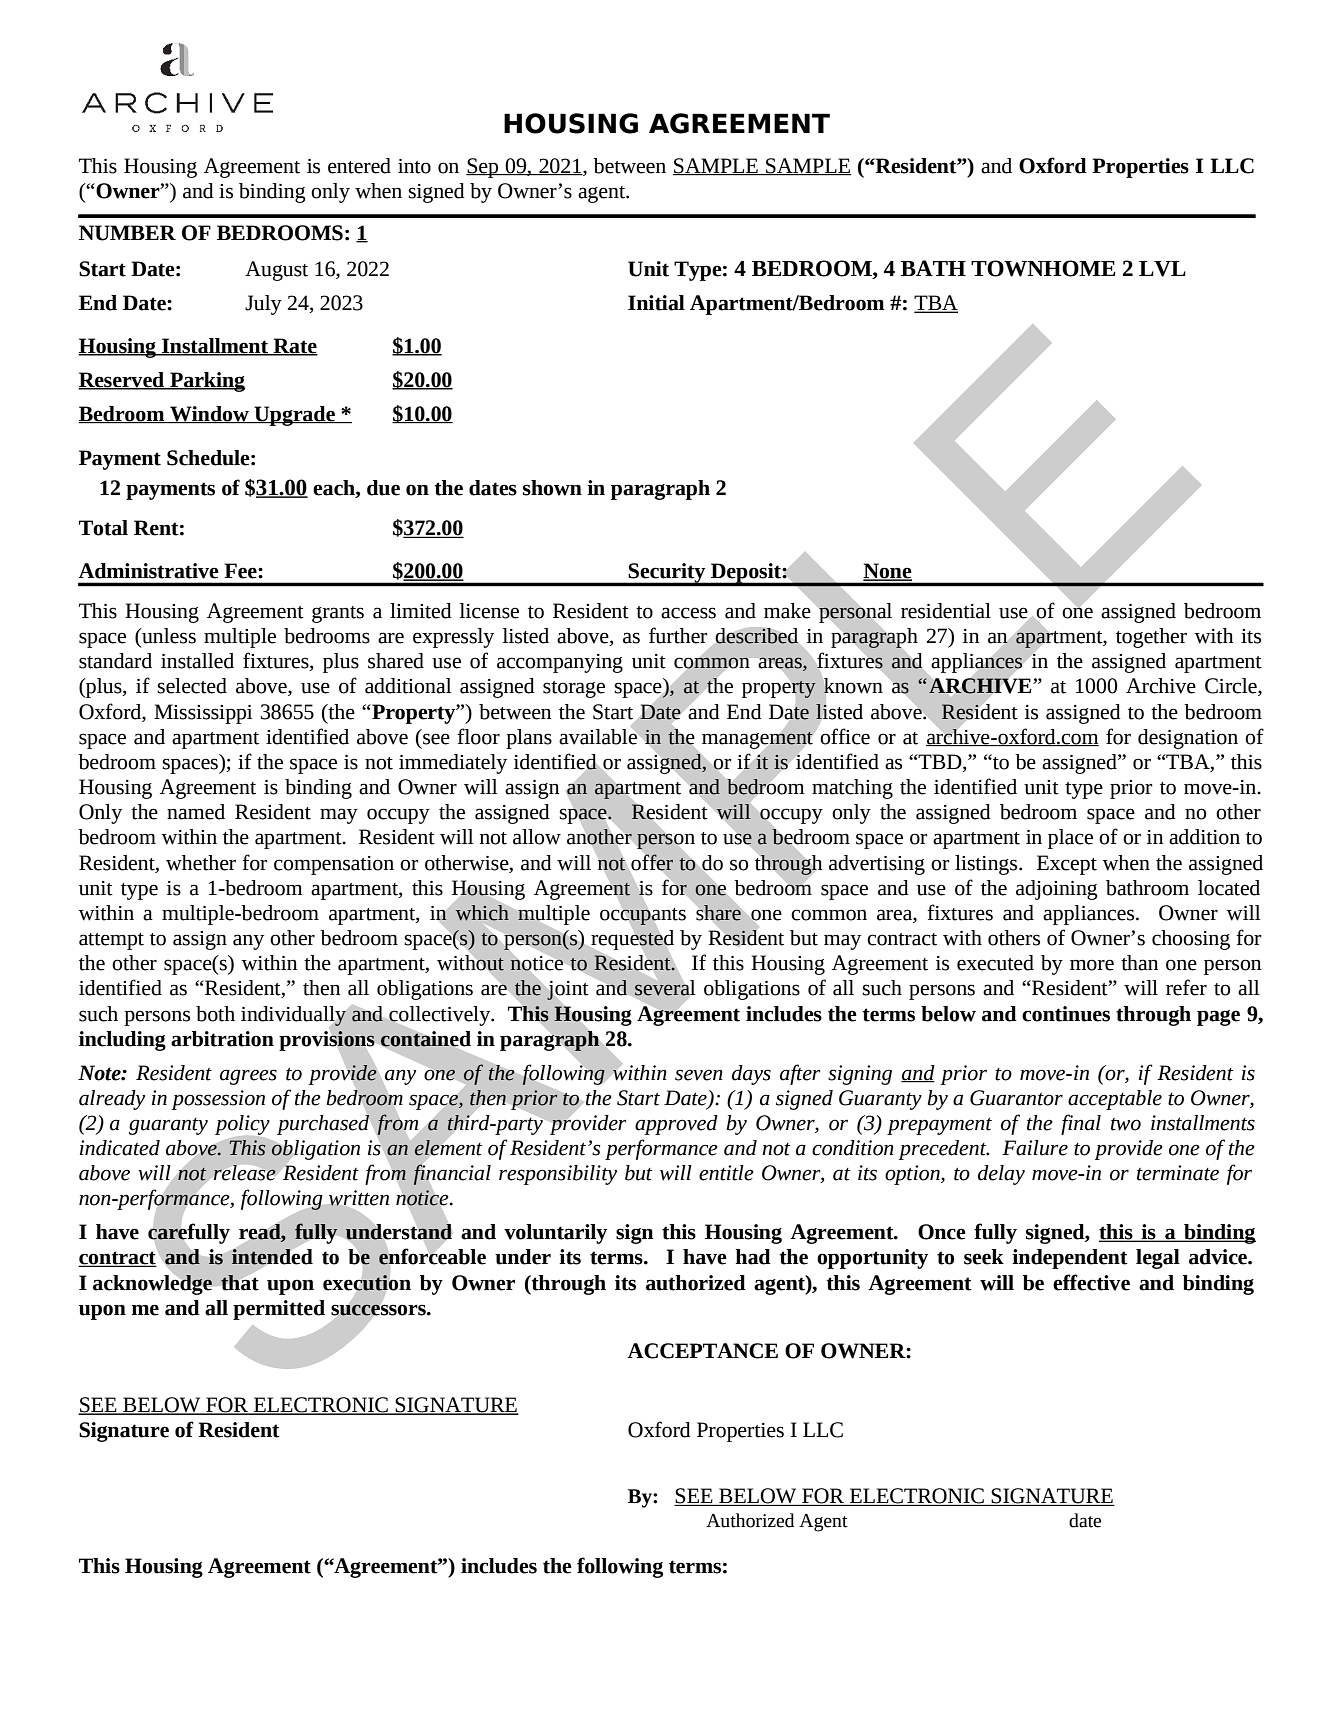  What do you see at coordinates (209, 414) in the page?
I see `Window` at bounding box center [209, 414].
